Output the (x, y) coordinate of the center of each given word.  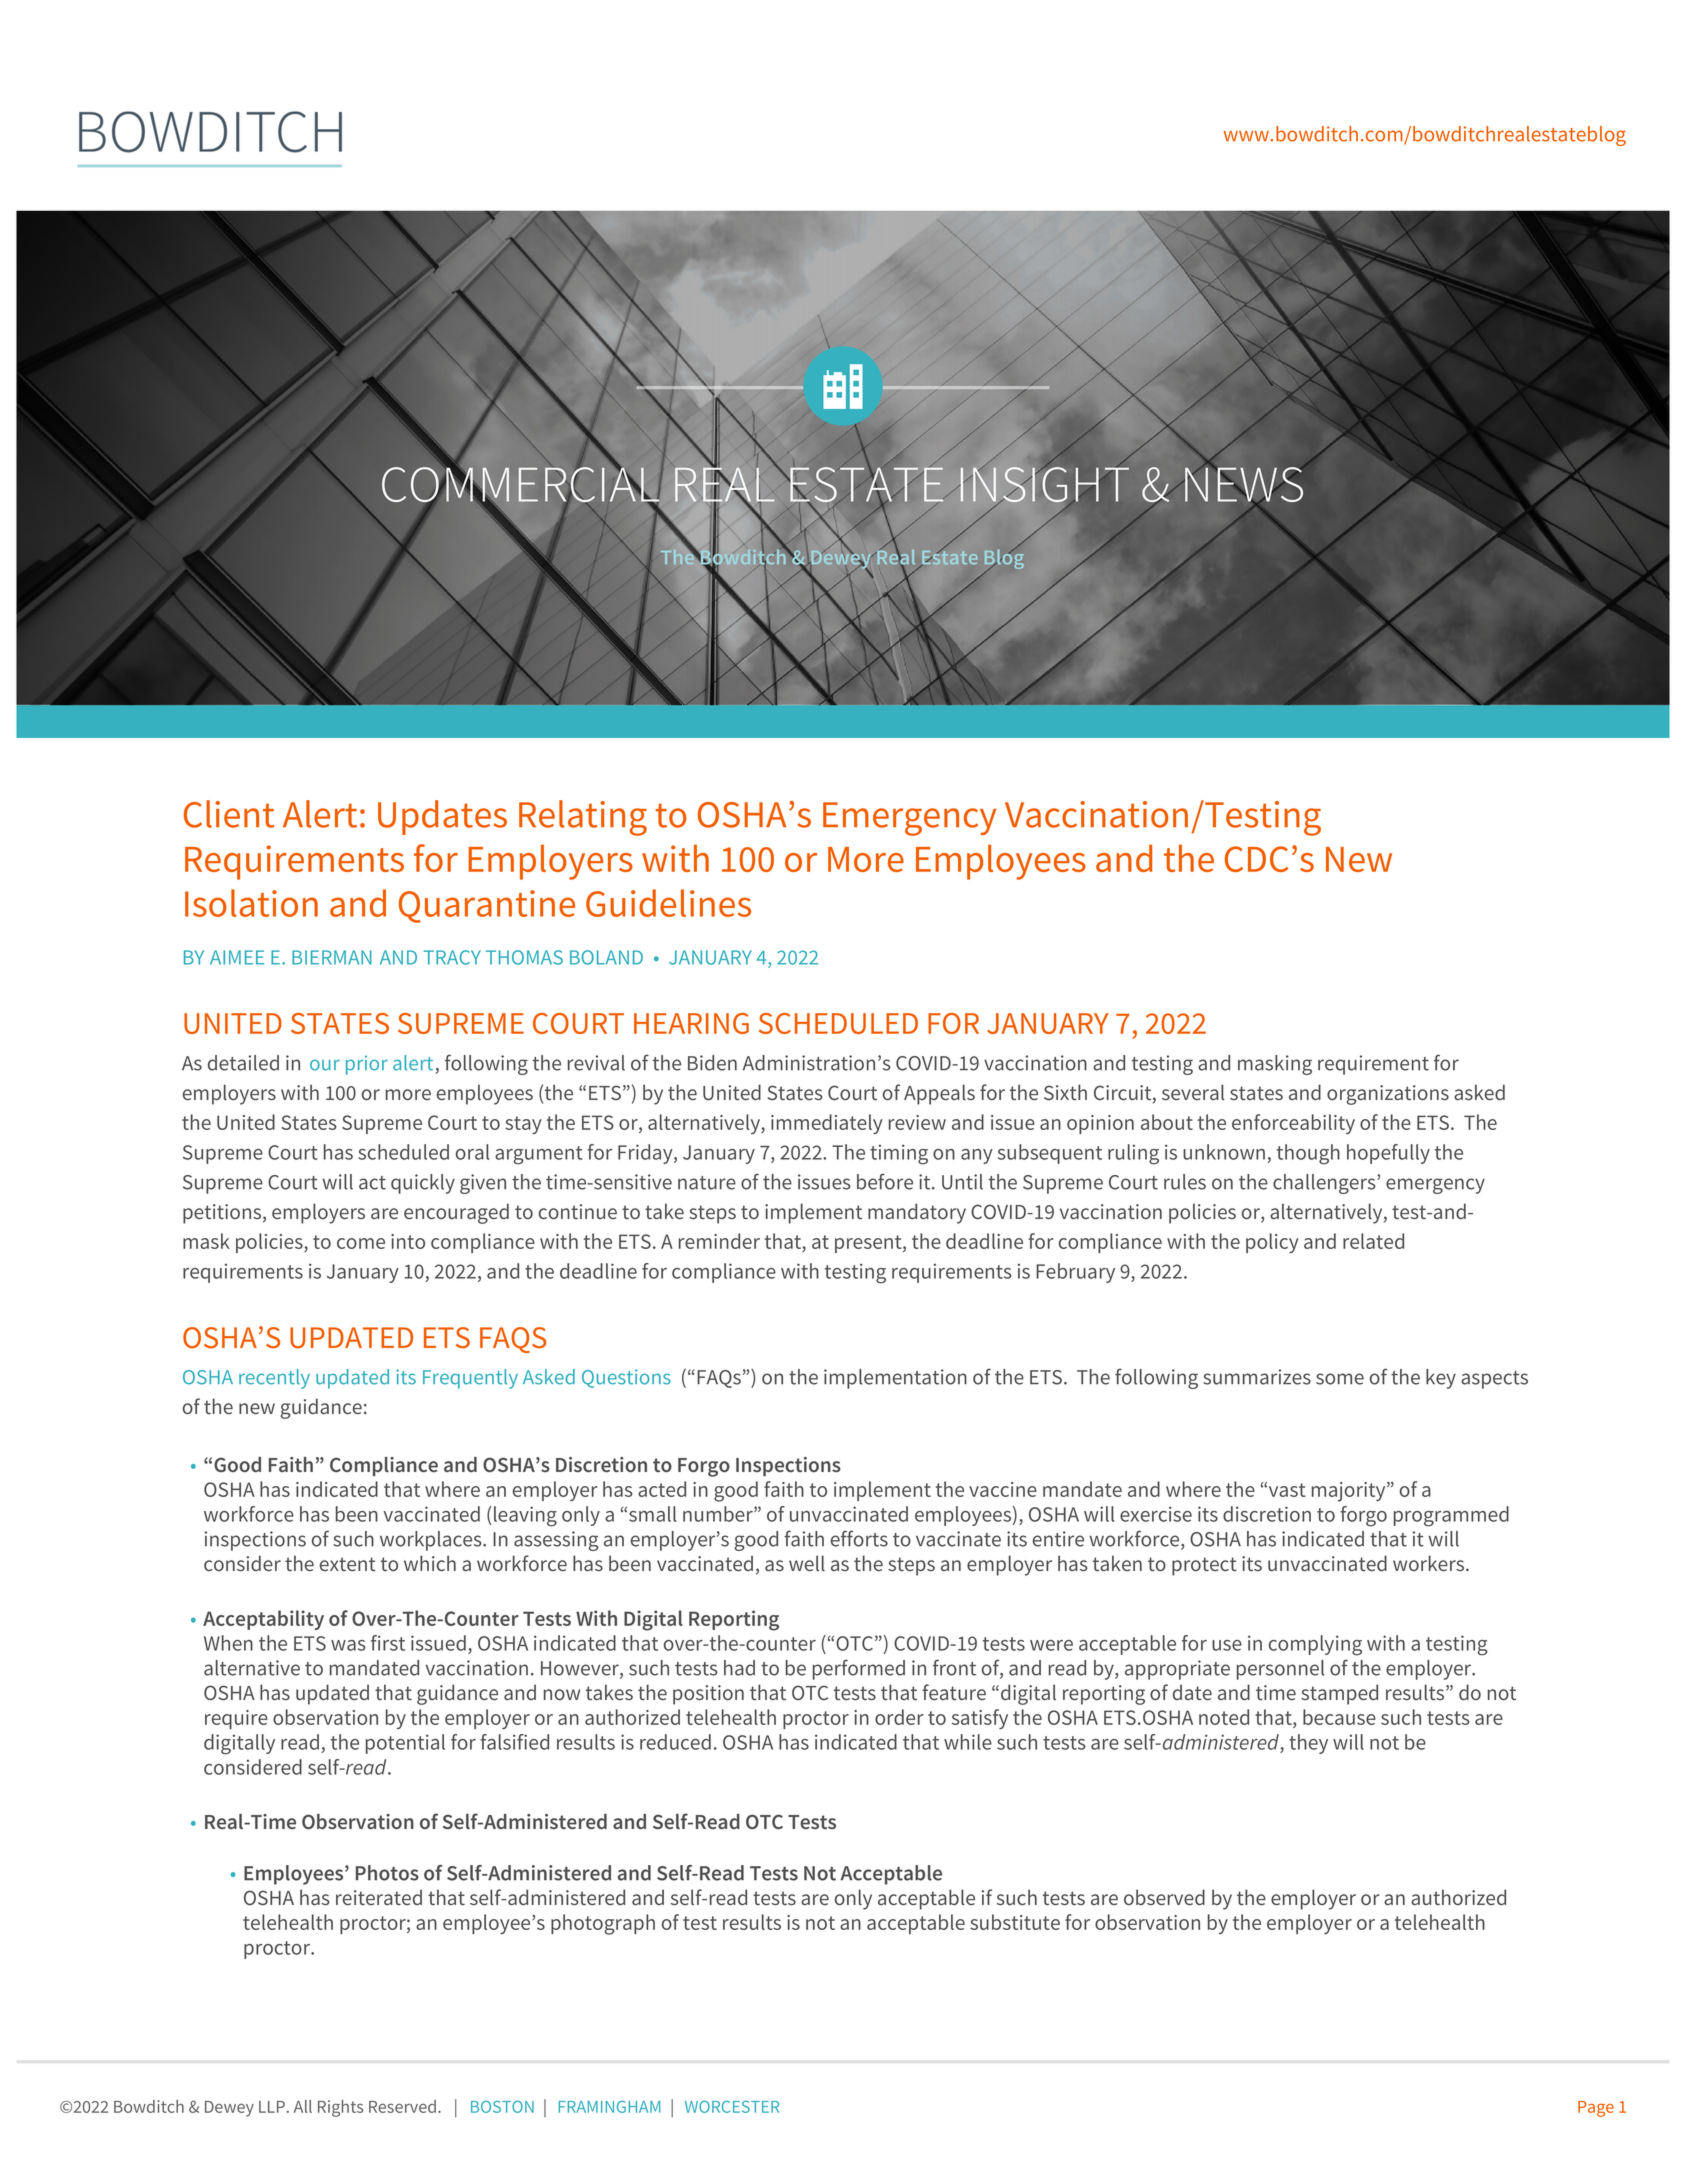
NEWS (1245, 484)
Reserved (402, 2106)
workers (1430, 1563)
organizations (1388, 1095)
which (430, 1563)
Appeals (939, 1094)
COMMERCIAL (521, 484)
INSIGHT (1044, 484)
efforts (859, 1538)
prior (367, 1065)
